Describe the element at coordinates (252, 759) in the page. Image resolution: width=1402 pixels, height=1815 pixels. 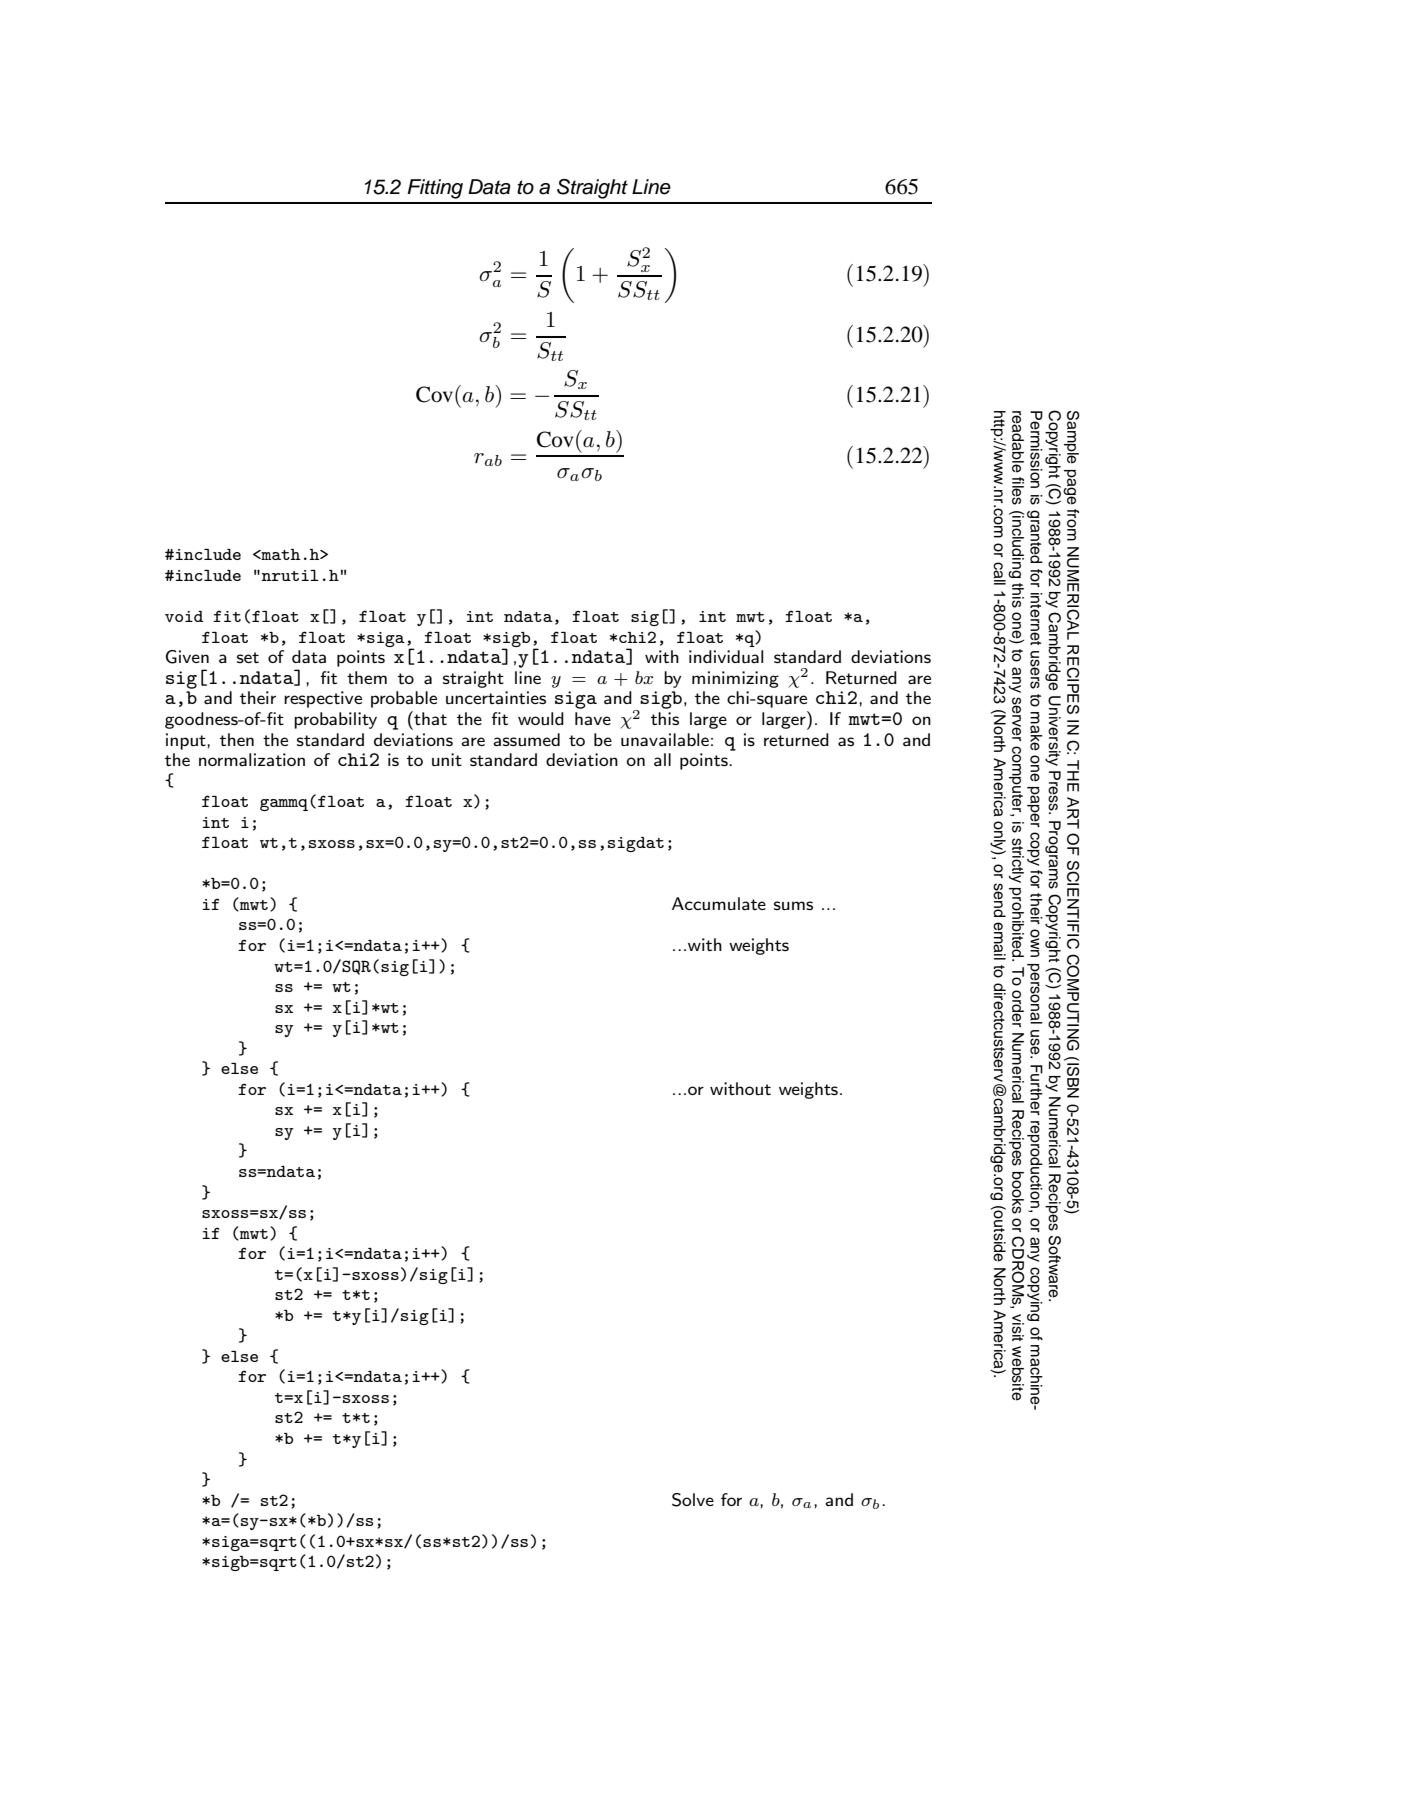
I see `normalization` at that location.
